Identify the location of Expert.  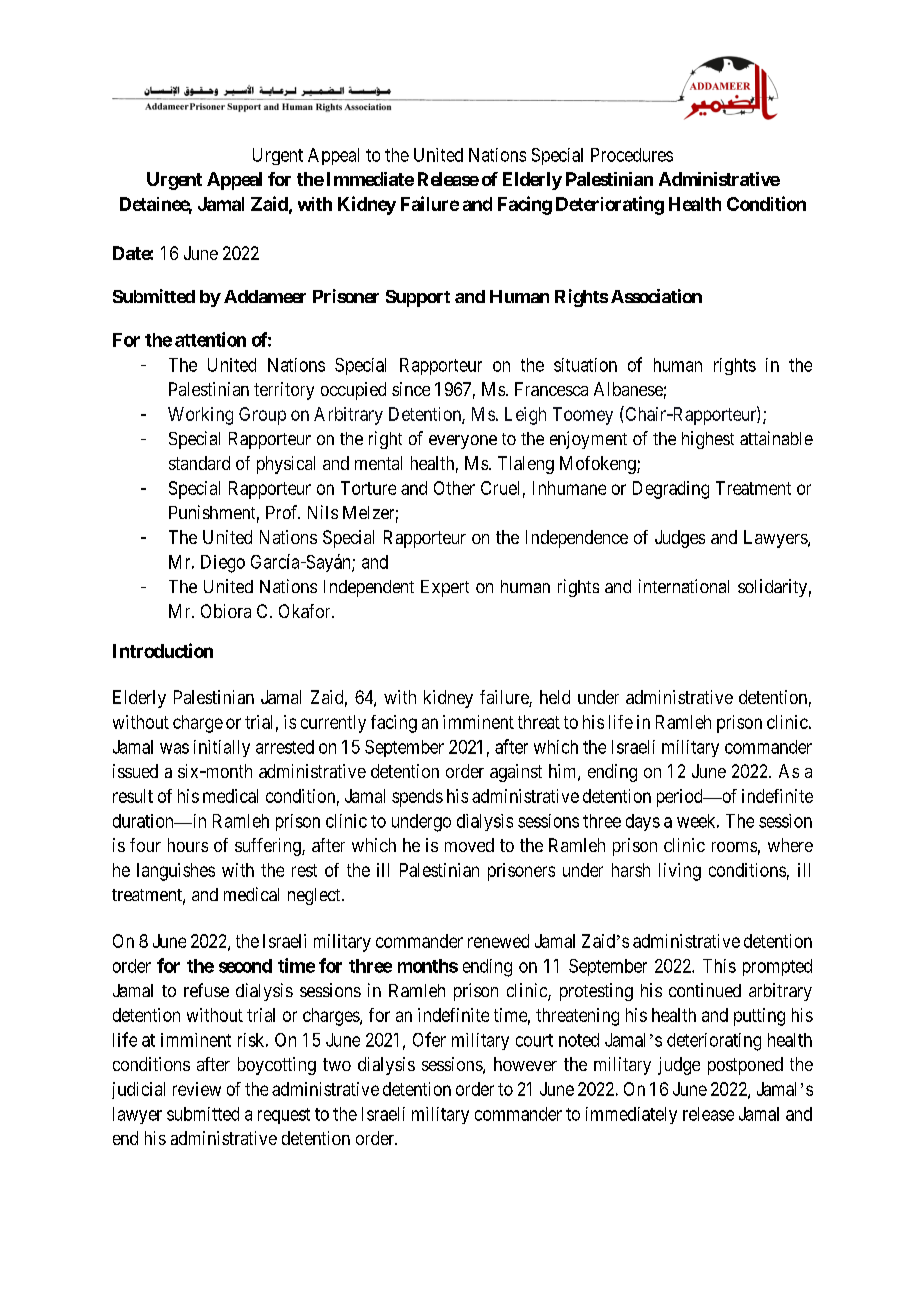
(445, 588).
